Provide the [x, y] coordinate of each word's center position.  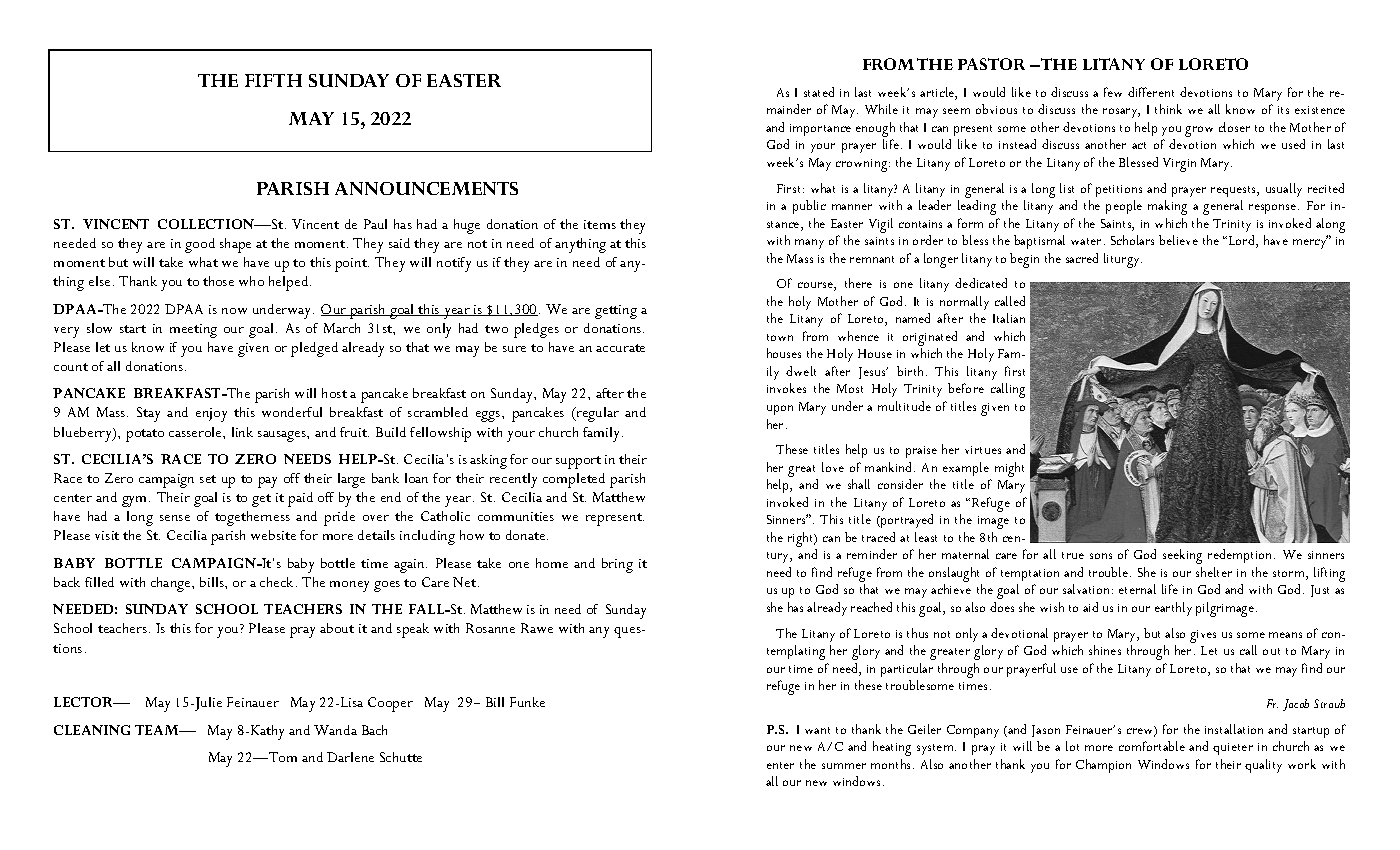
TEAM [158, 730]
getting [616, 312]
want [817, 730]
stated [819, 92]
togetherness [252, 518]
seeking [1182, 556]
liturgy [1123, 260]
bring [617, 565]
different [1151, 92]
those [218, 281]
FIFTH [273, 80]
